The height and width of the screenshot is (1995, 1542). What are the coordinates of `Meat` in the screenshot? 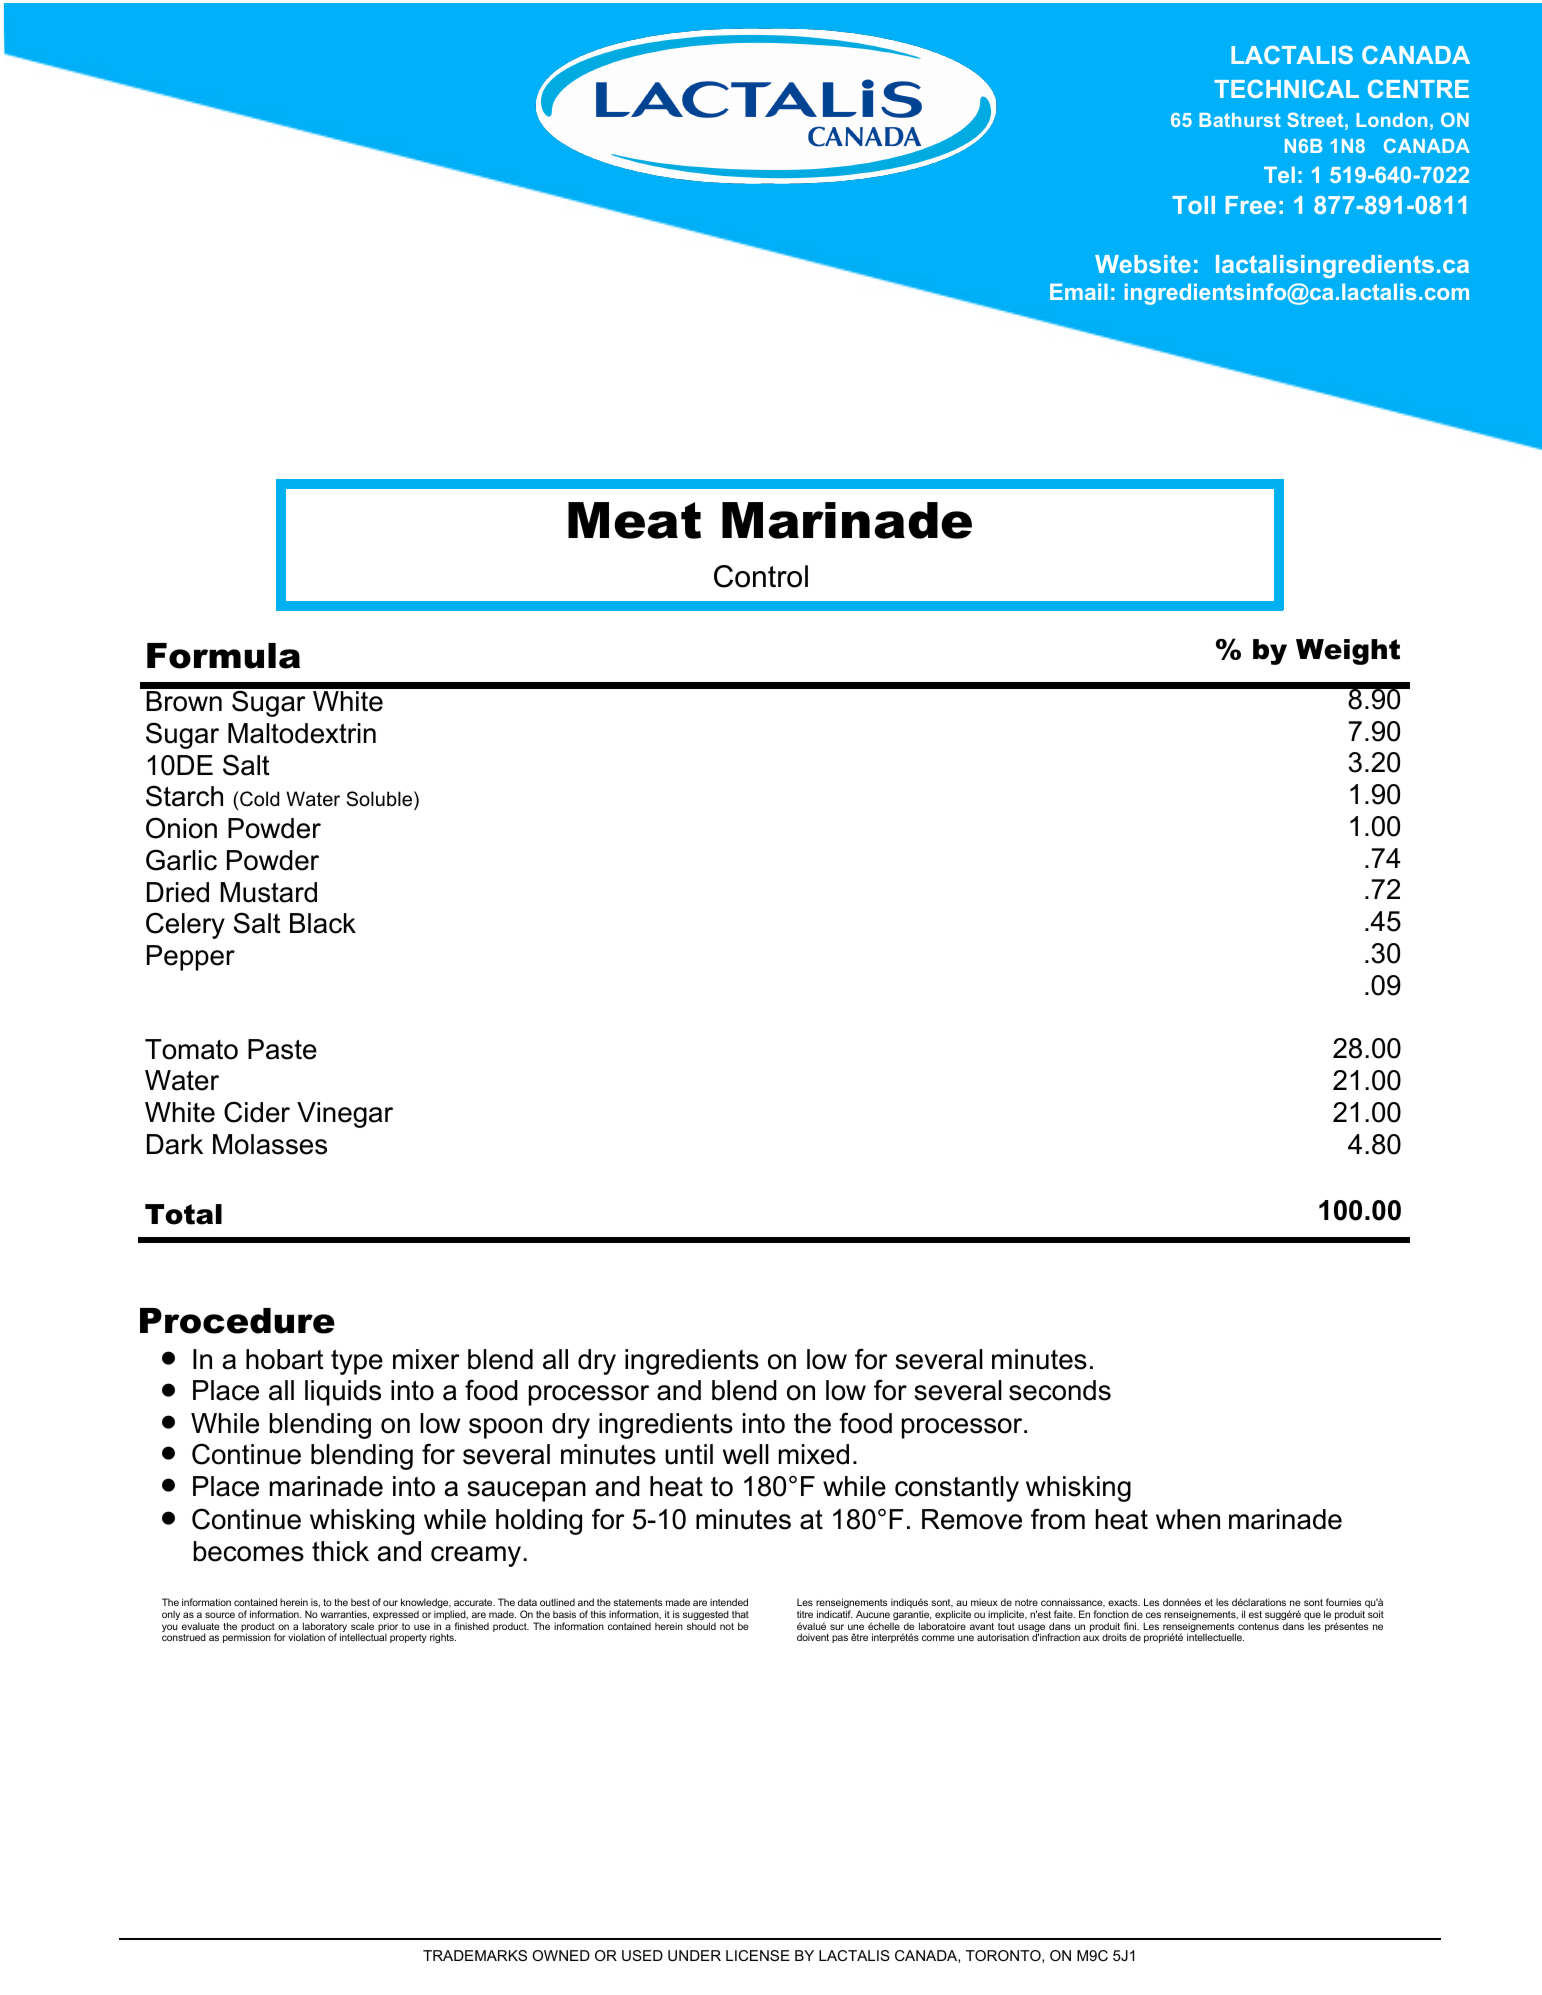 It's located at (634, 520).
